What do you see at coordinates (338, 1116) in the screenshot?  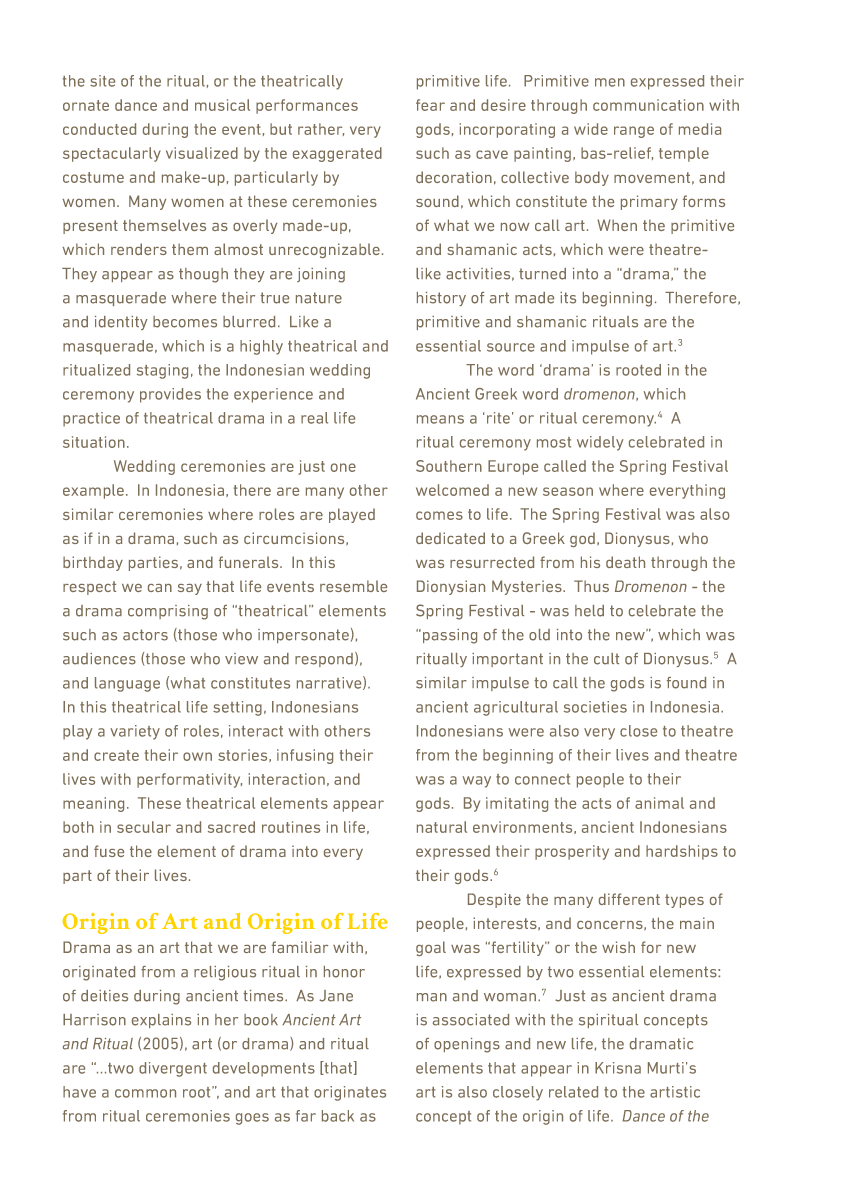 I see `back` at bounding box center [338, 1116].
